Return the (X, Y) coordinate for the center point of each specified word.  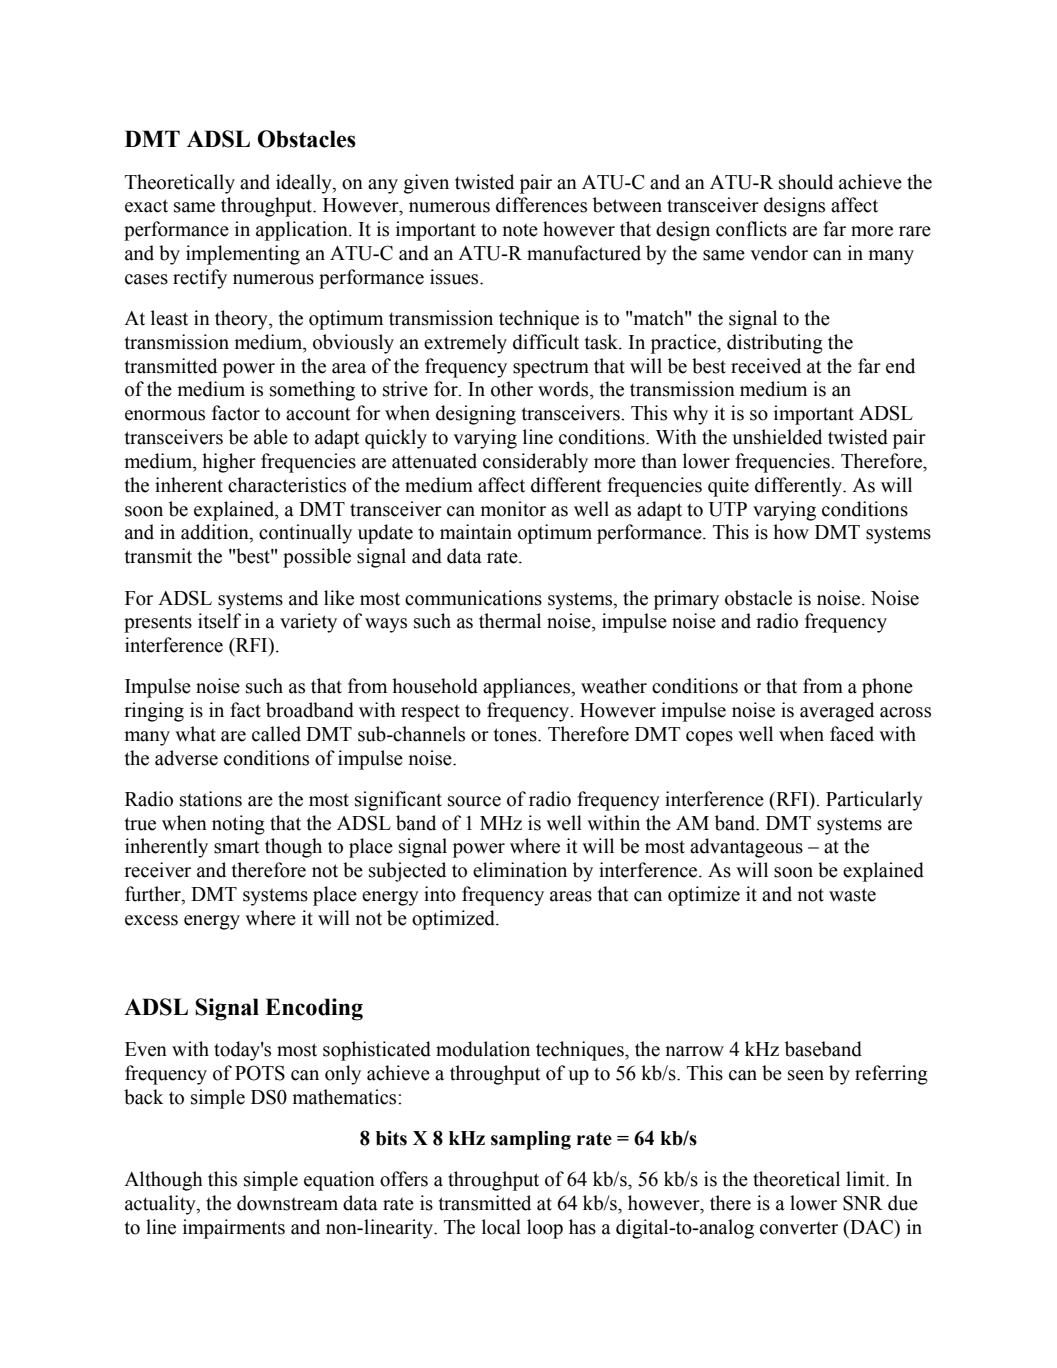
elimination (520, 870)
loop (545, 1229)
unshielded (777, 437)
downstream (287, 1203)
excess (151, 920)
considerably (535, 463)
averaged (837, 712)
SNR (863, 1203)
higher (229, 463)
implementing (243, 255)
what (195, 734)
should (806, 182)
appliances (527, 688)
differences (541, 205)
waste (852, 895)
